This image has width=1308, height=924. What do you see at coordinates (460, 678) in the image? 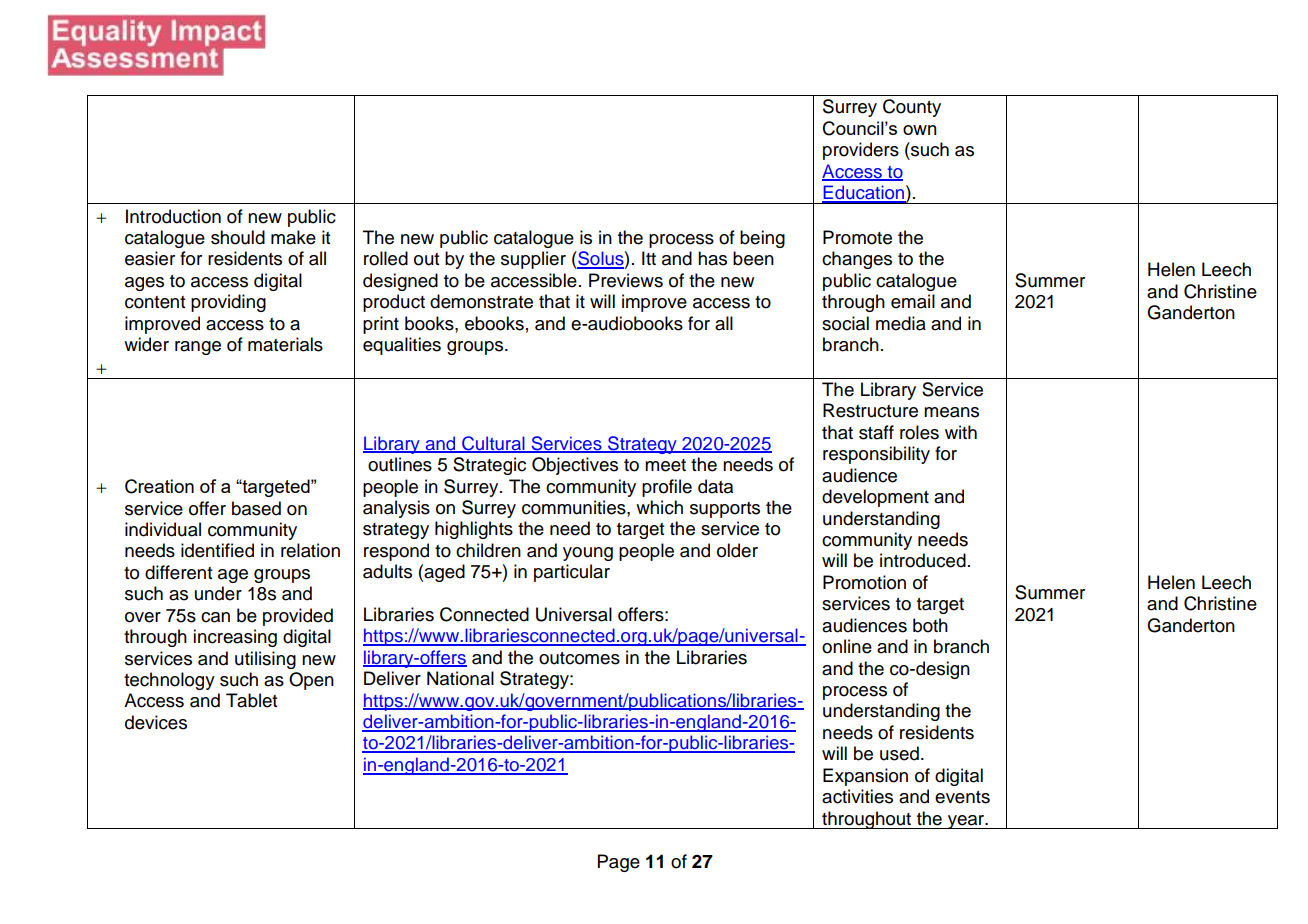
I see `National` at bounding box center [460, 678].
